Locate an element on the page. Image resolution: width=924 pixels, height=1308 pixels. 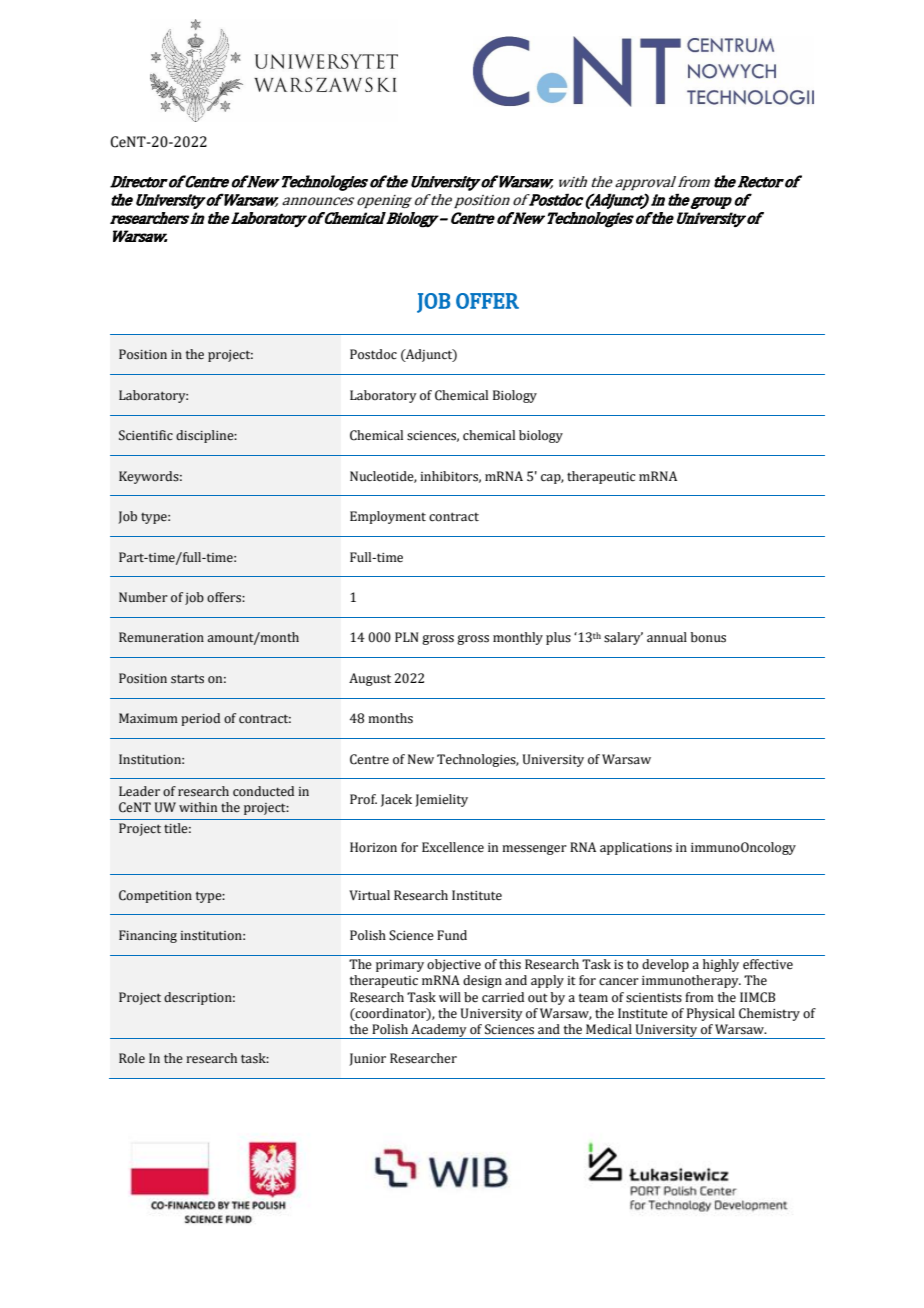
period is located at coordinates (200, 719).
